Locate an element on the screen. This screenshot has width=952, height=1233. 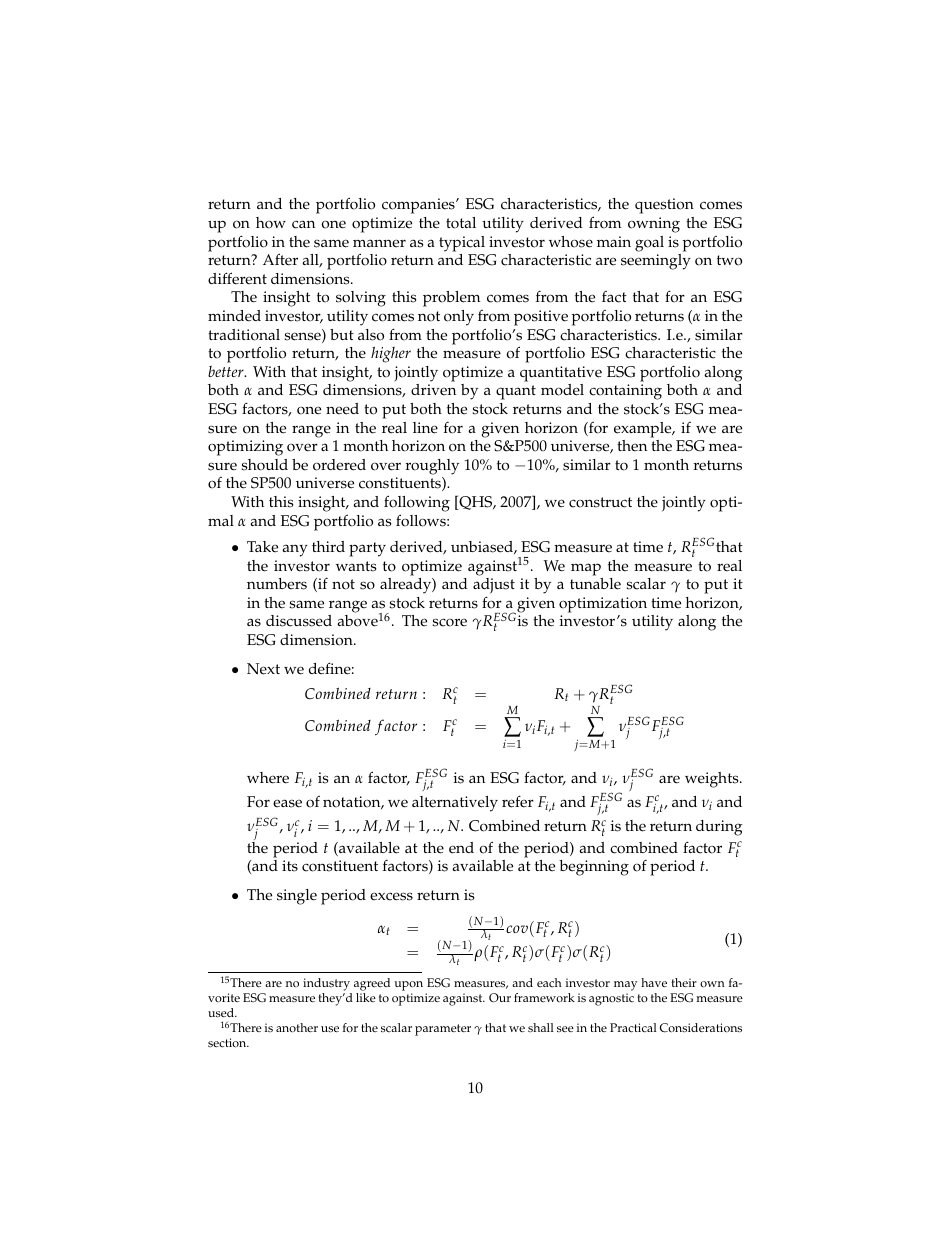
owning is located at coordinates (654, 225).
